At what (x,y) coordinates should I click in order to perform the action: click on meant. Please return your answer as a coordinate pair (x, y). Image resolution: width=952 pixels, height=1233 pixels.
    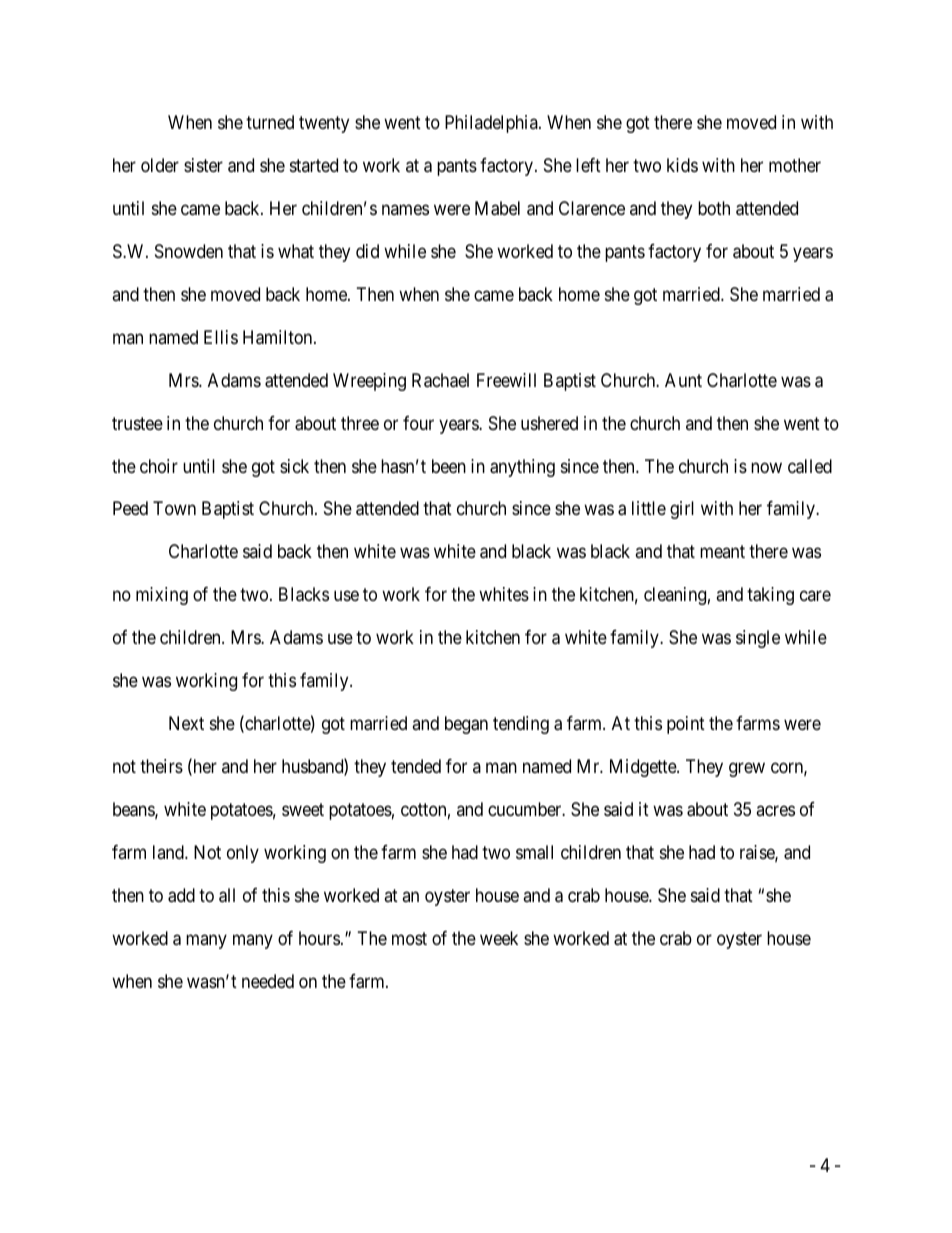
    Looking at the image, I should click on (722, 552).
